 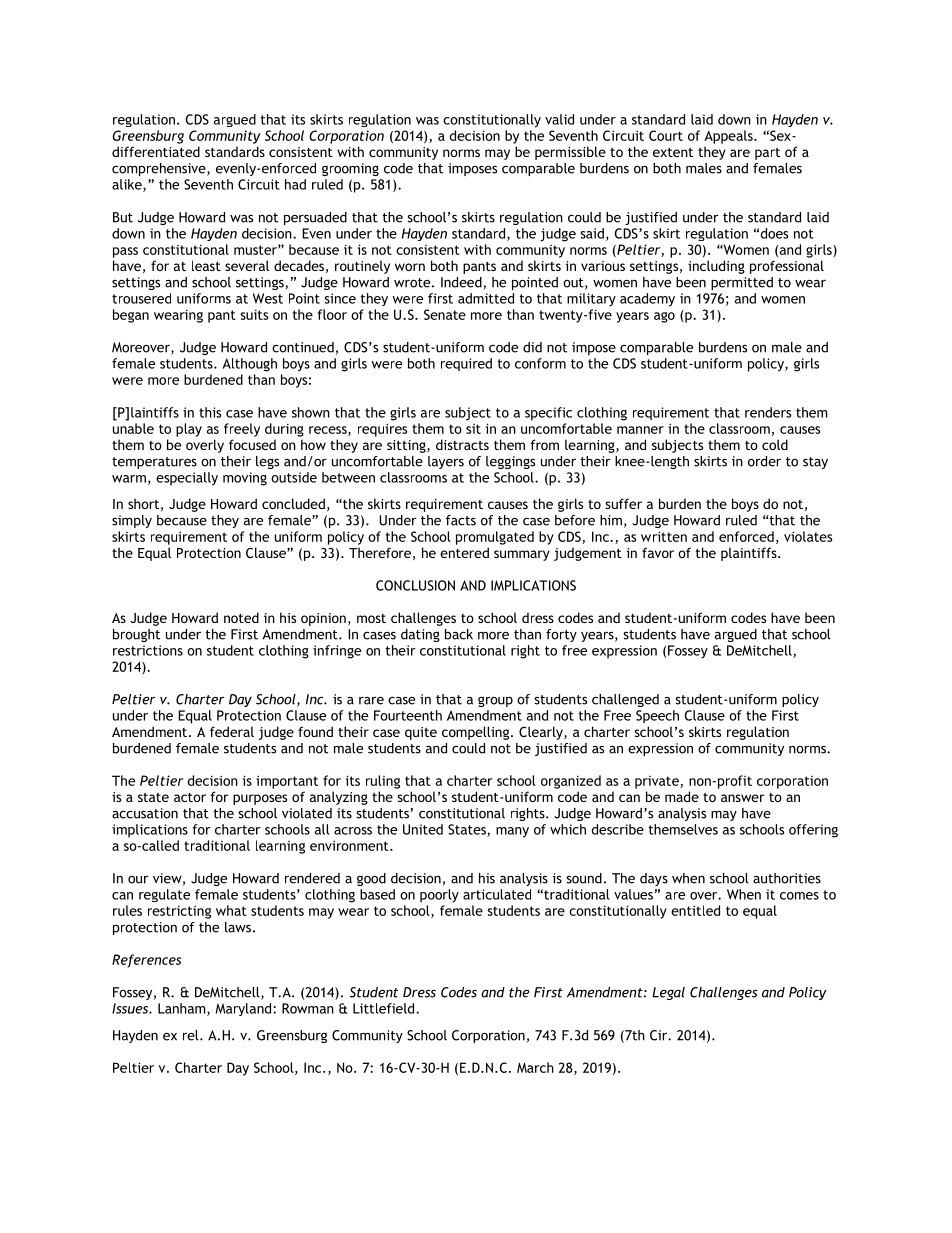 I want to click on noted, so click(x=241, y=617).
